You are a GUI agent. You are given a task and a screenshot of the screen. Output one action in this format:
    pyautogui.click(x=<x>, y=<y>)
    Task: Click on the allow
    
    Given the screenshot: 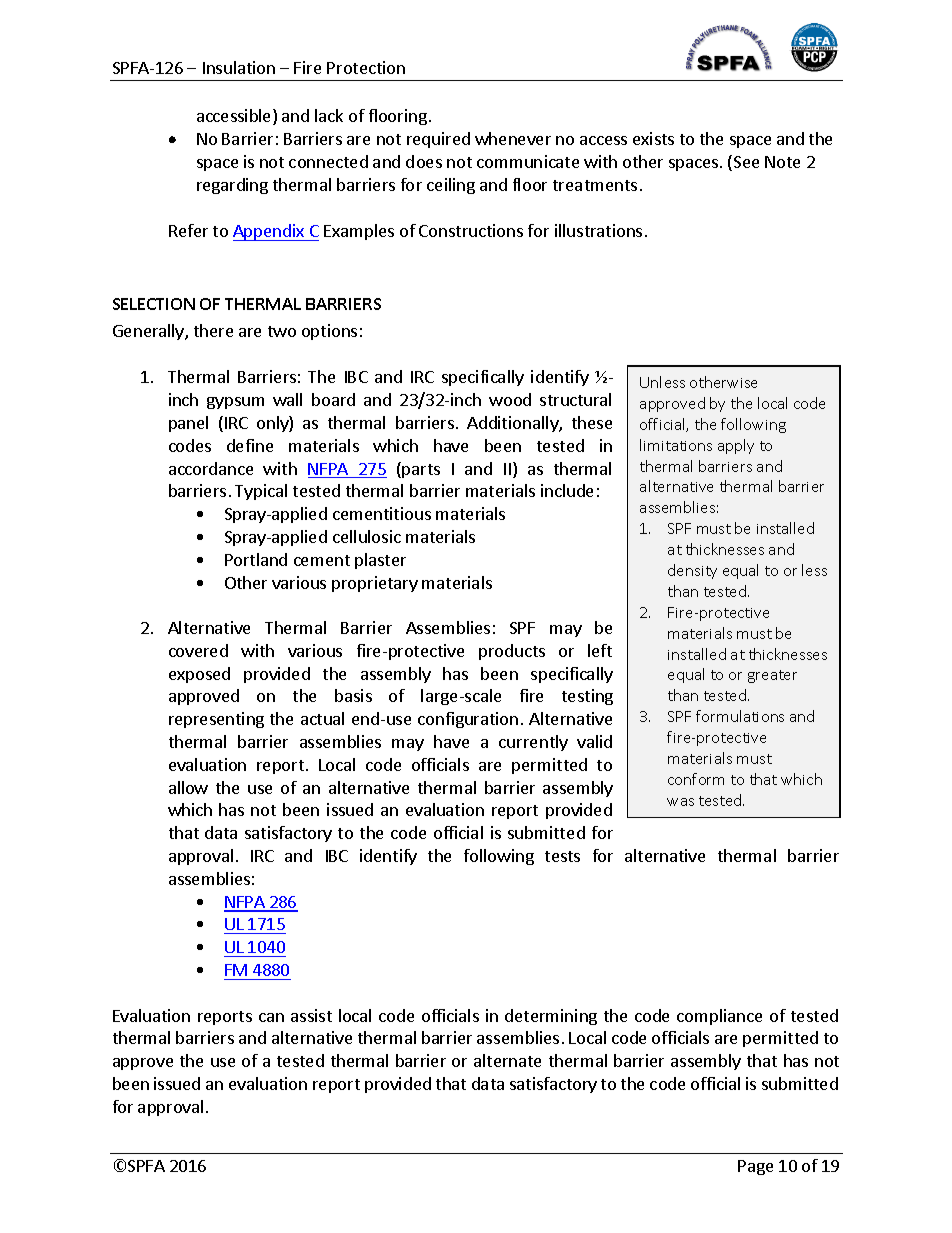 What is the action you would take?
    pyautogui.click(x=188, y=787)
